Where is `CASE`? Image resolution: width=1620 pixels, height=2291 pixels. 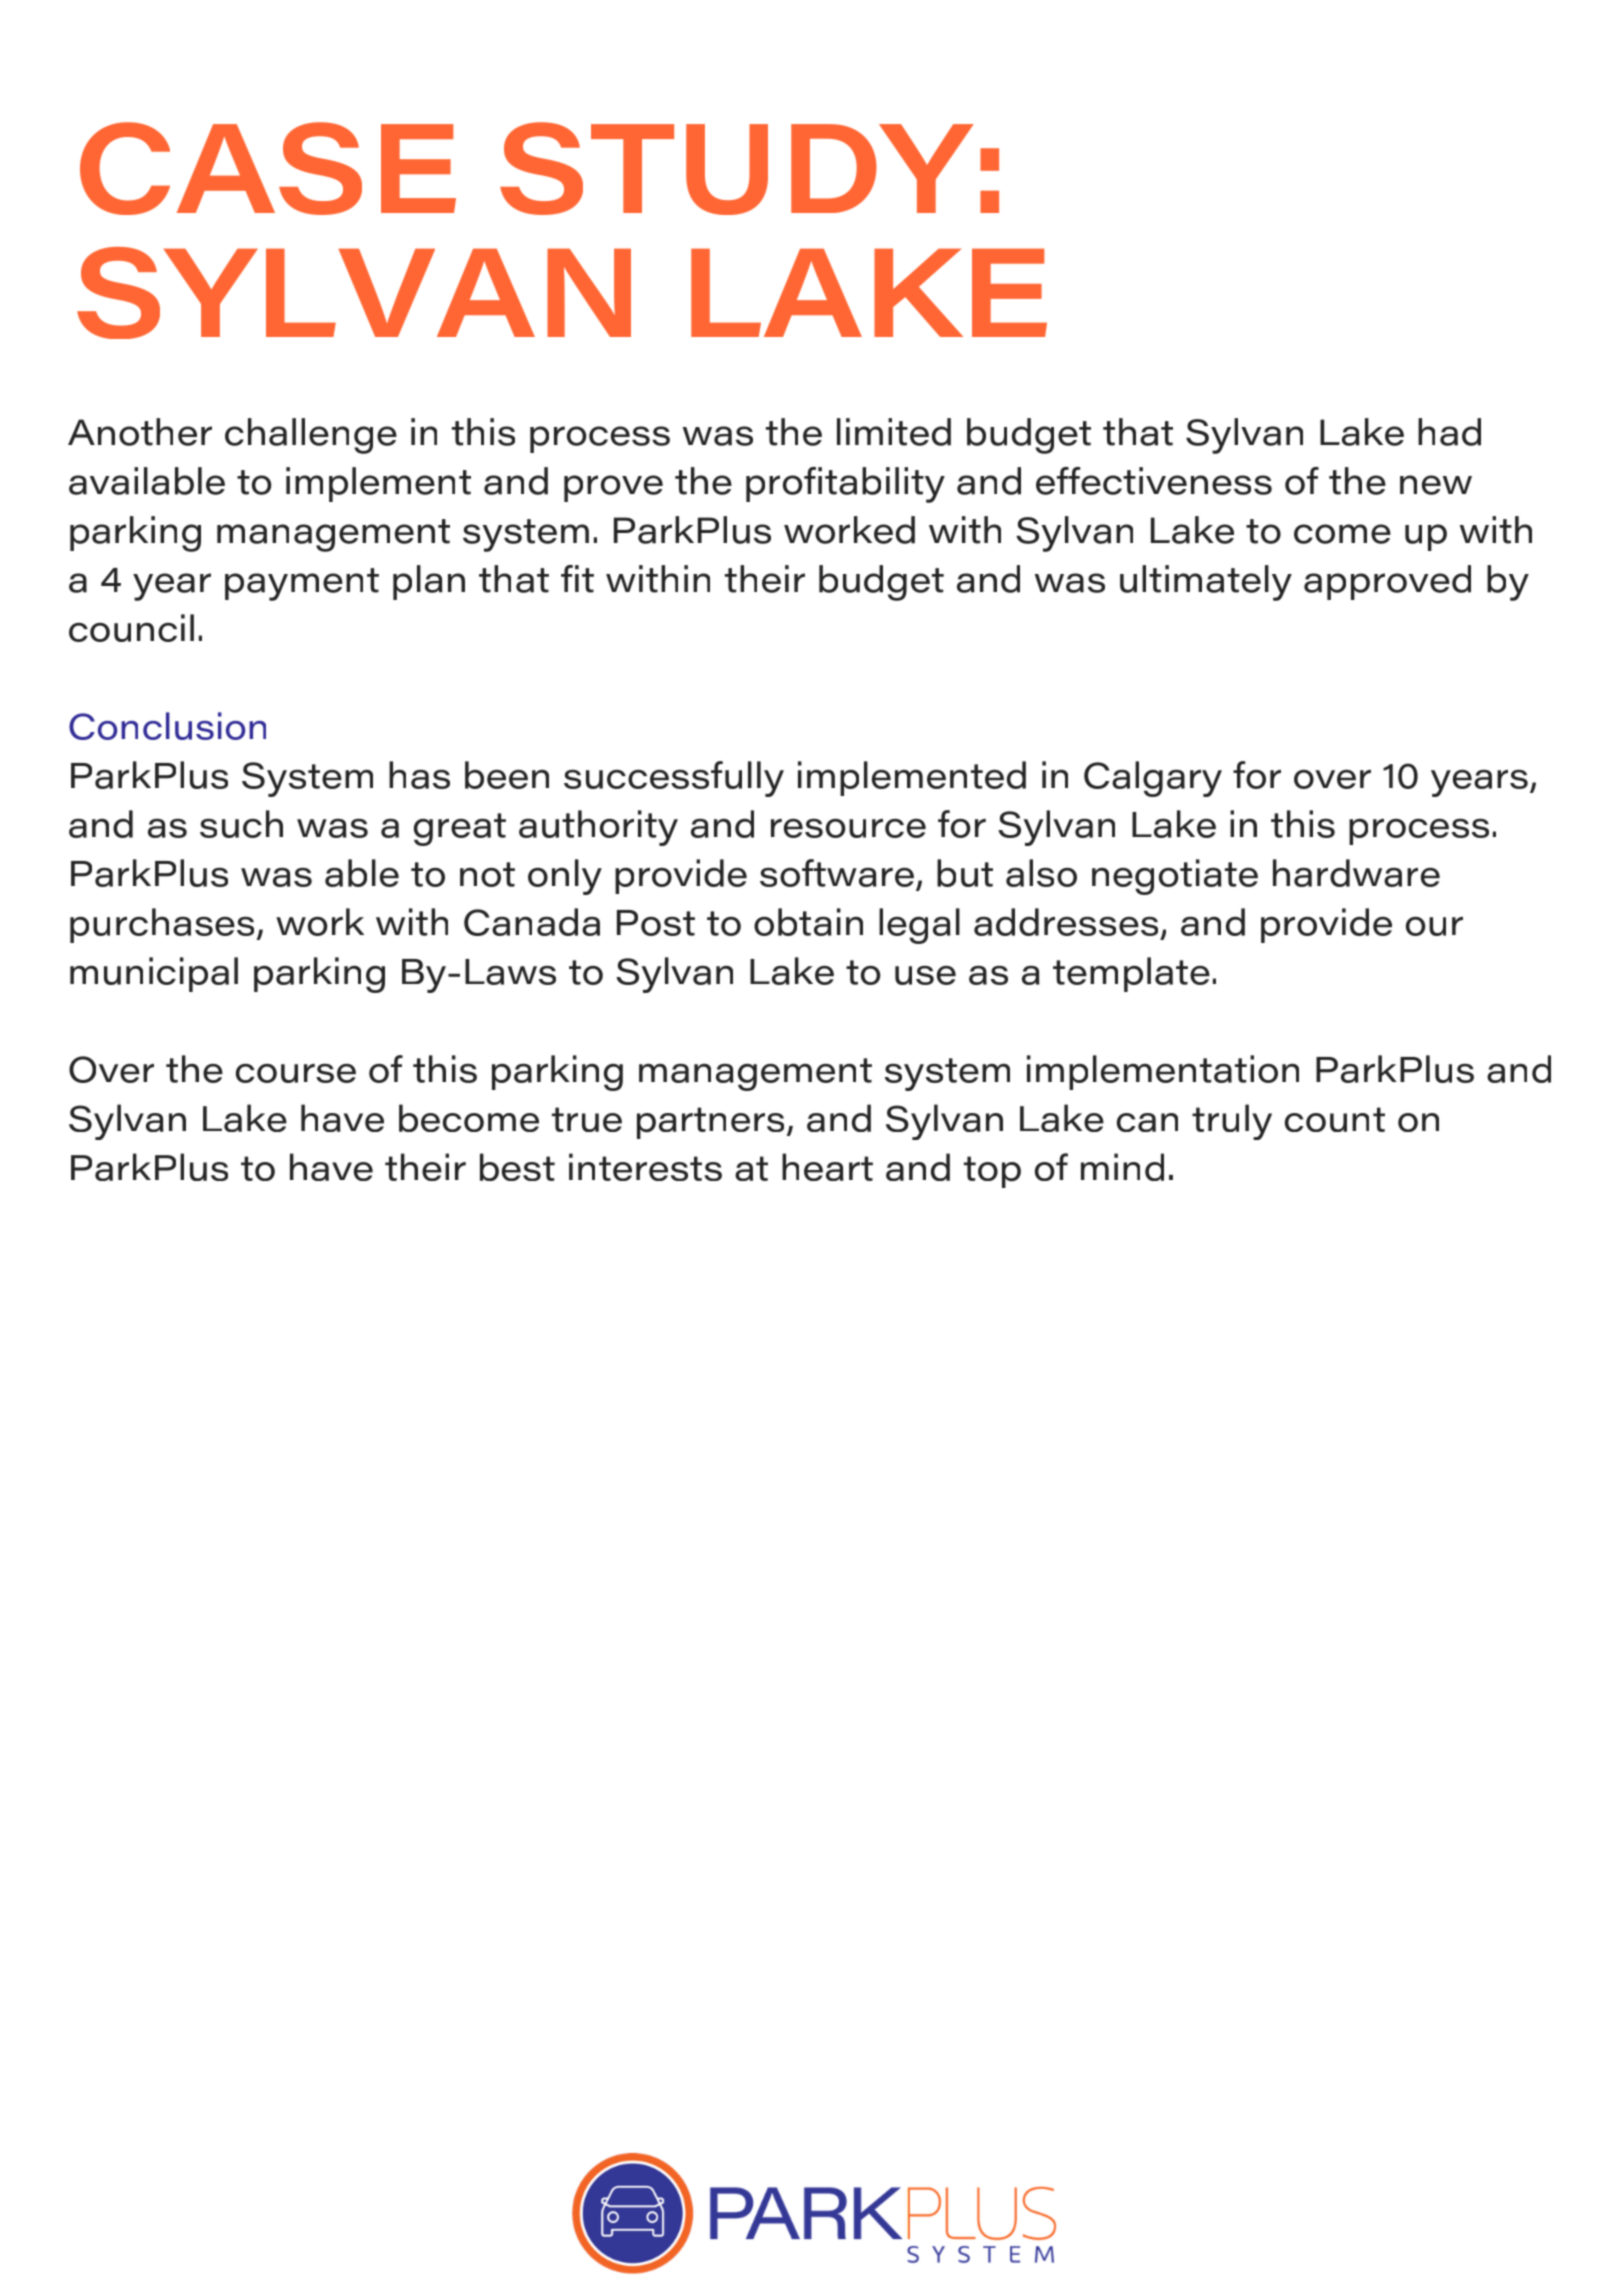
CASE is located at coordinates (268, 168).
